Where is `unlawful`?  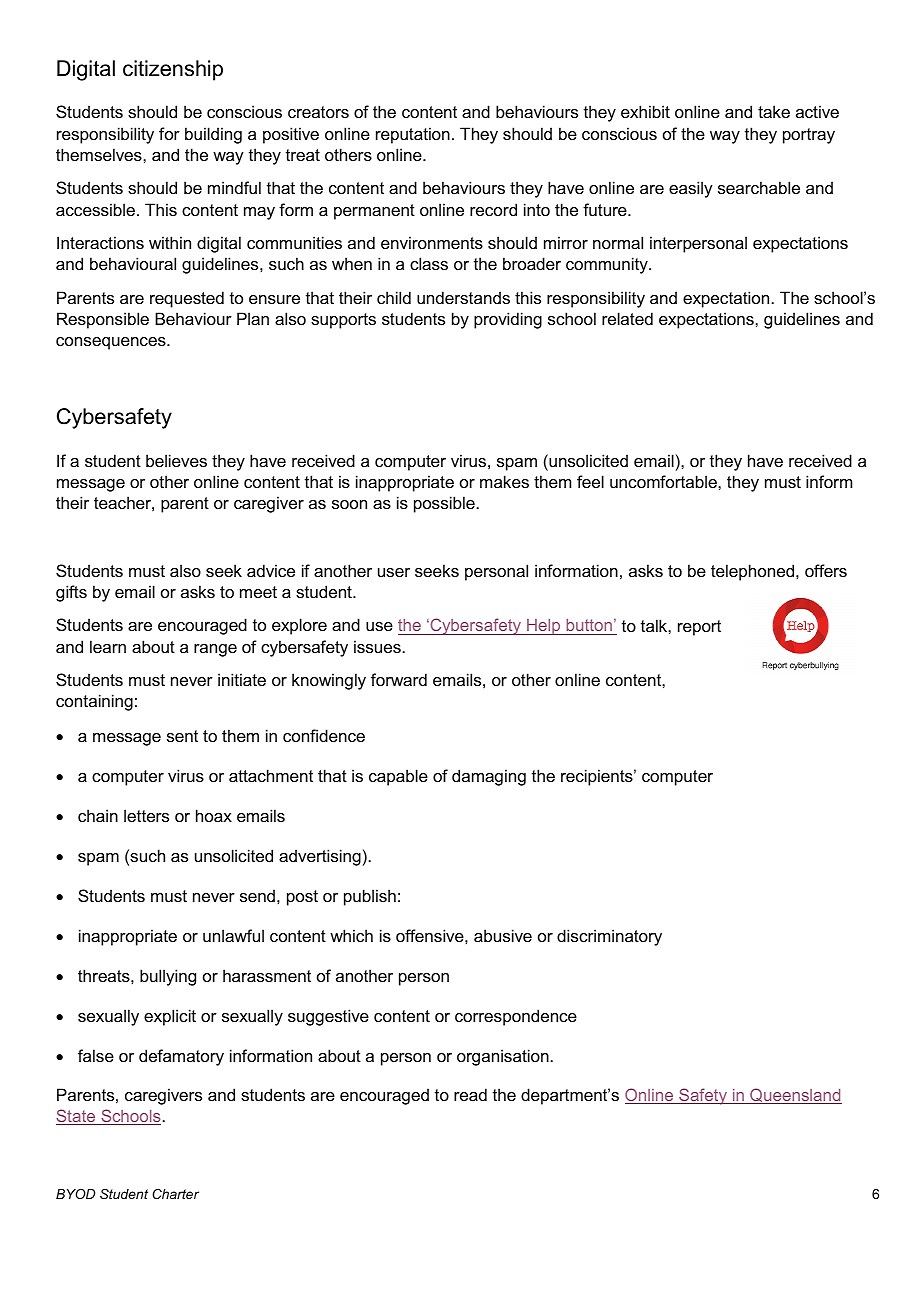 unlawful is located at coordinates (233, 935).
